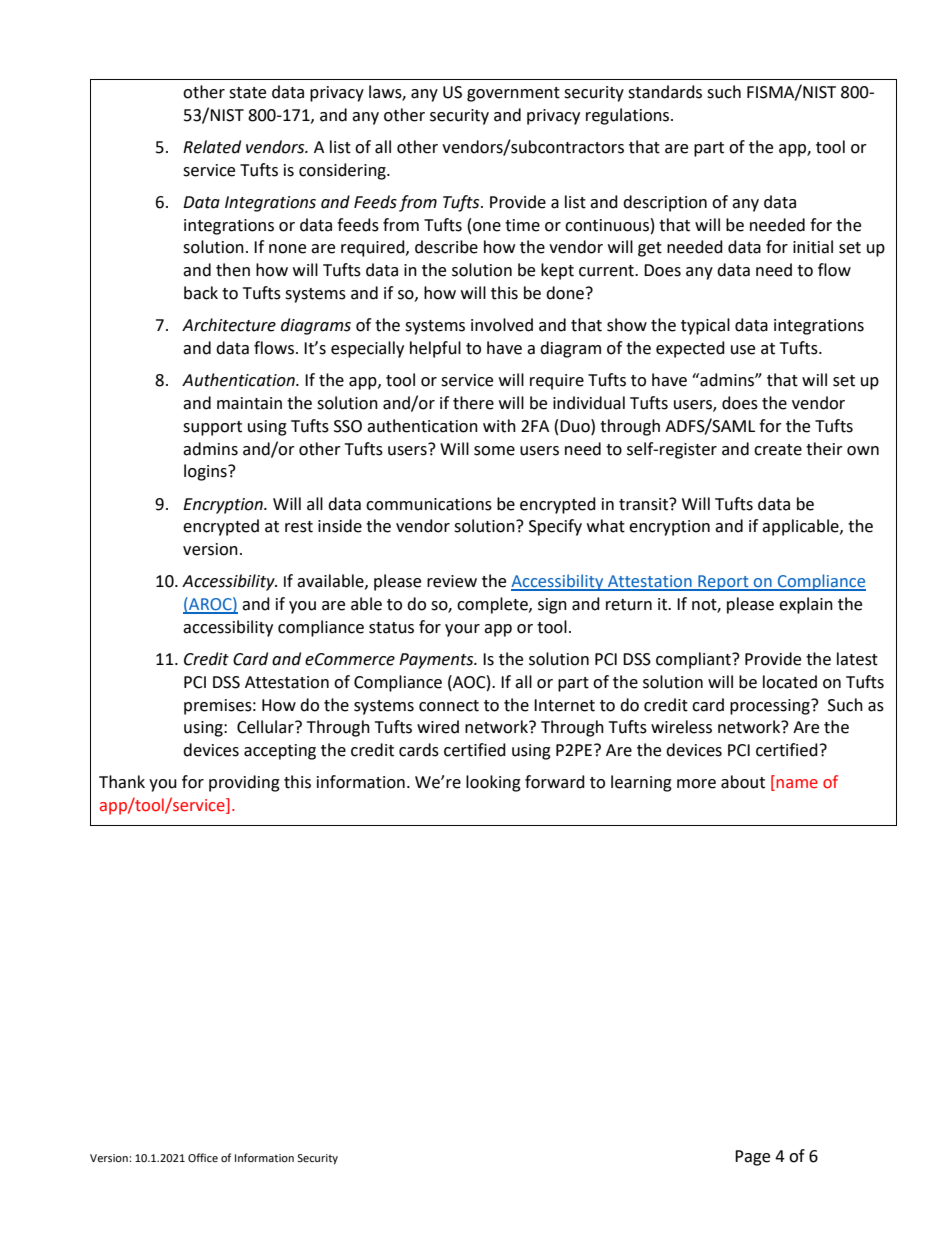 The height and width of the page is (1233, 952). What do you see at coordinates (266, 727) in the page?
I see `Cellular` at bounding box center [266, 727].
